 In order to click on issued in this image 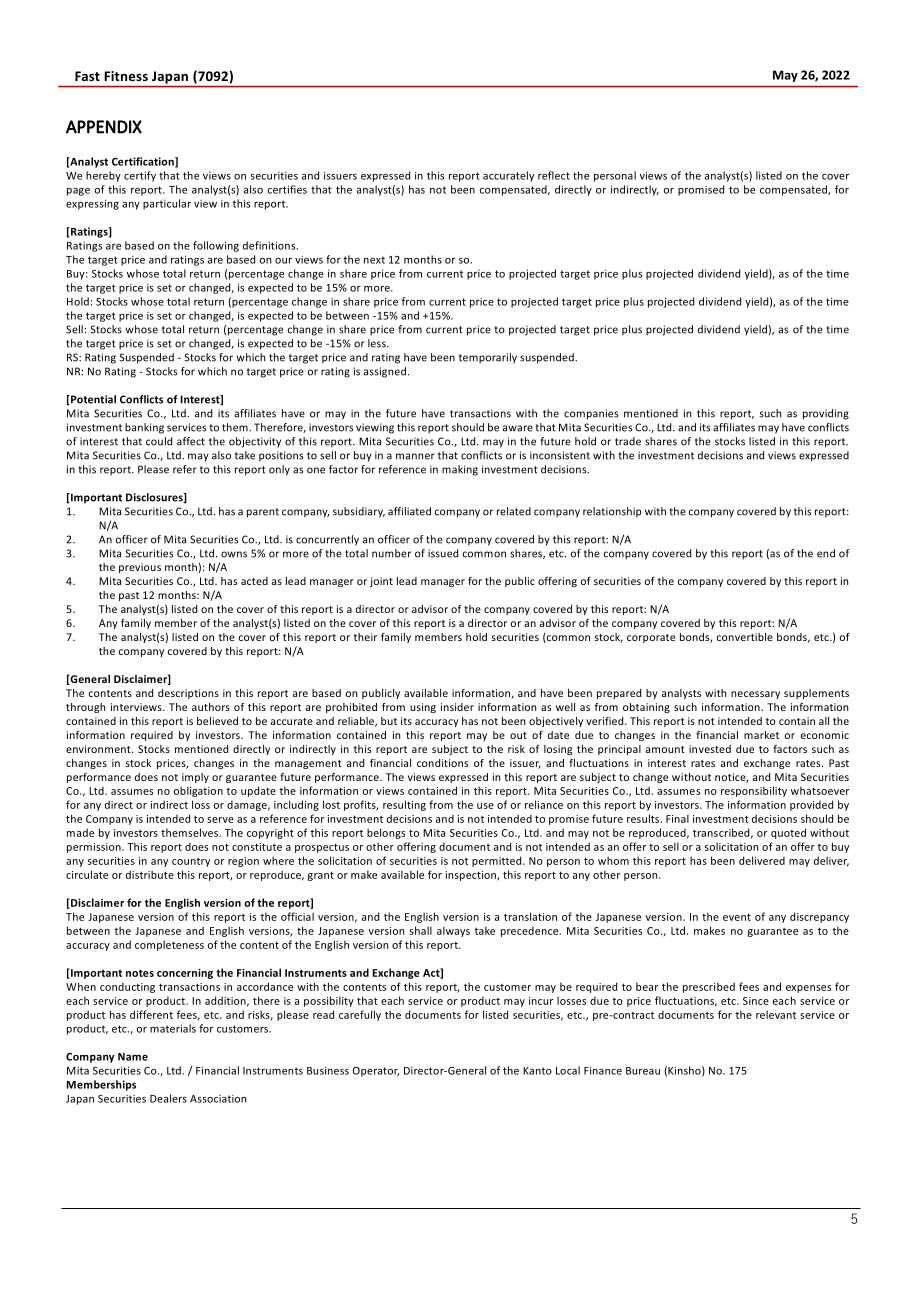, I will do `click(443, 553)`.
